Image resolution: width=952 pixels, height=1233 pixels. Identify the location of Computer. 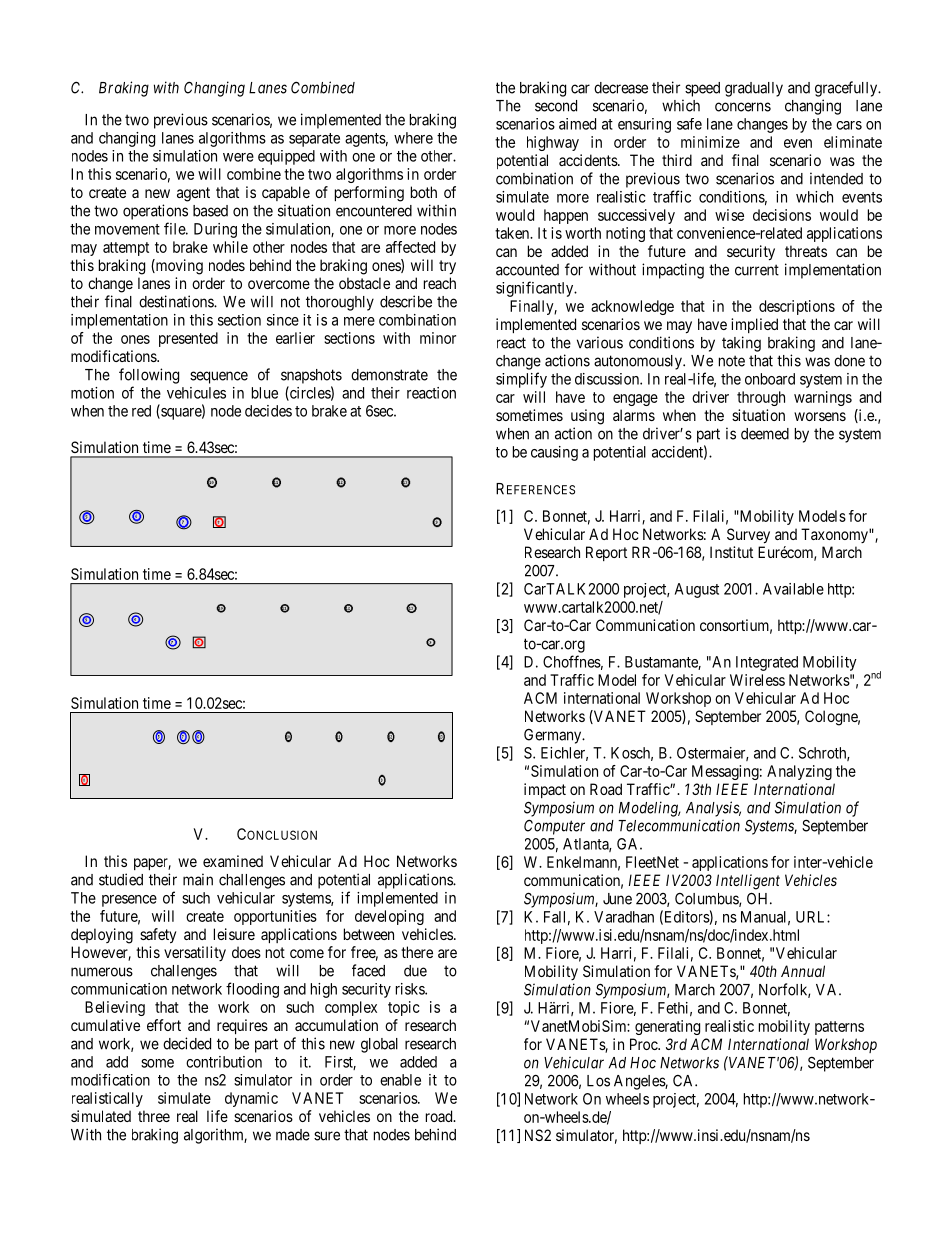
(554, 827).
